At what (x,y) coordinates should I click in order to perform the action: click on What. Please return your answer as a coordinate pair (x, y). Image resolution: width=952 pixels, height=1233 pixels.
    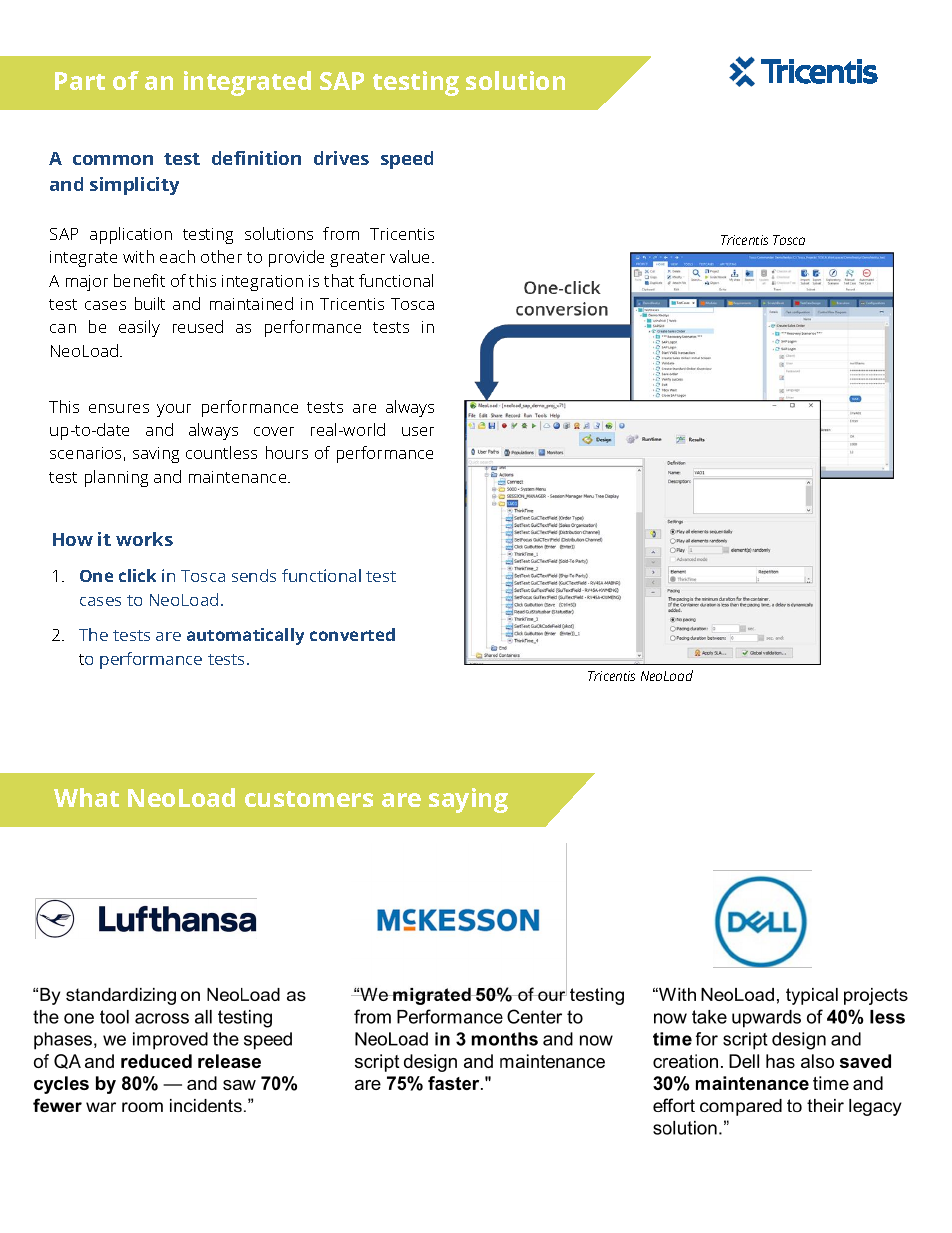
    Looking at the image, I should click on (86, 797).
